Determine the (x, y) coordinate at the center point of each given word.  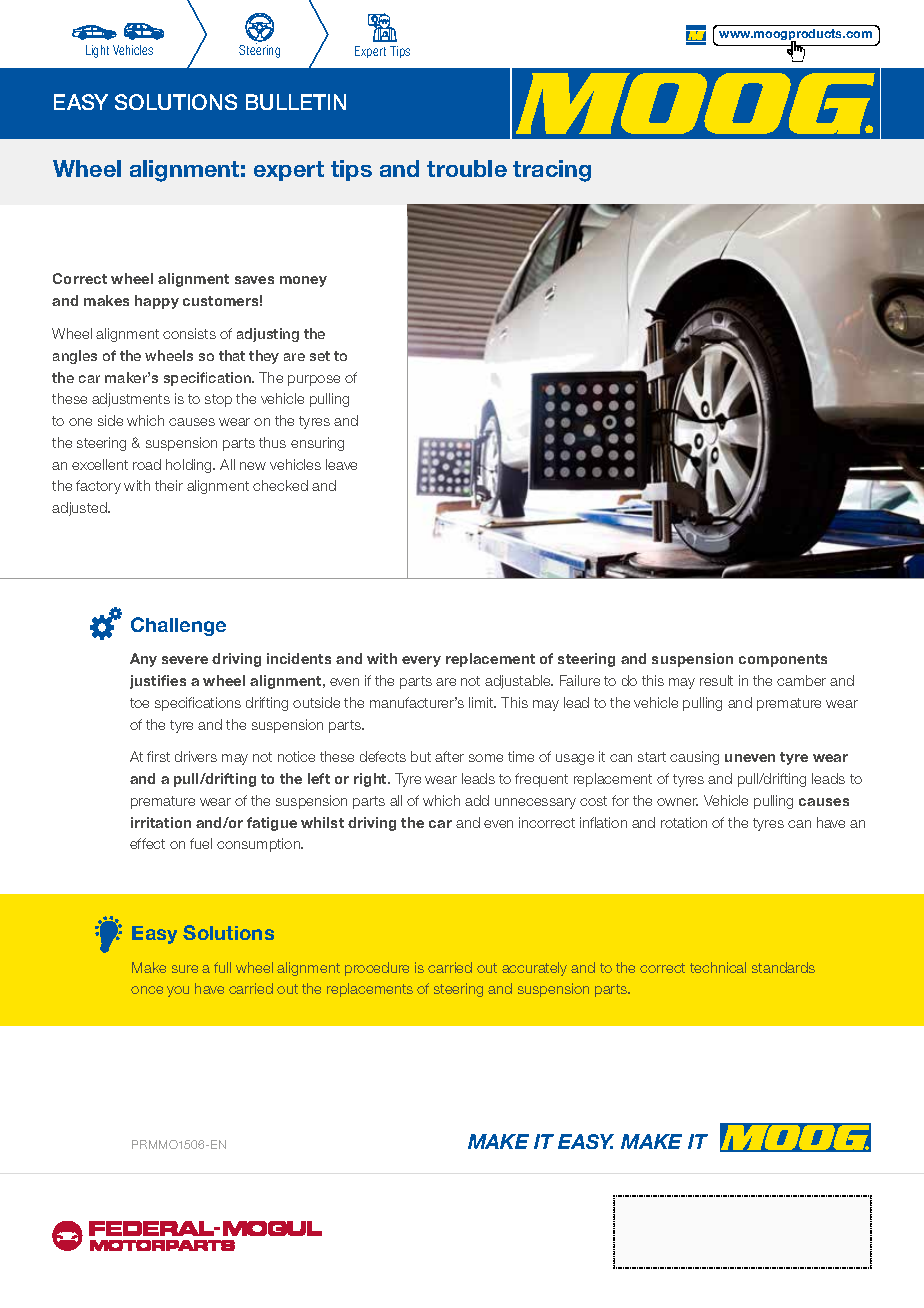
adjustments (131, 400)
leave (341, 464)
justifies (158, 682)
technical (718, 967)
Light (97, 51)
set (320, 356)
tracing (552, 171)
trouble (467, 168)
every (421, 661)
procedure (377, 969)
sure (185, 969)
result (716, 680)
